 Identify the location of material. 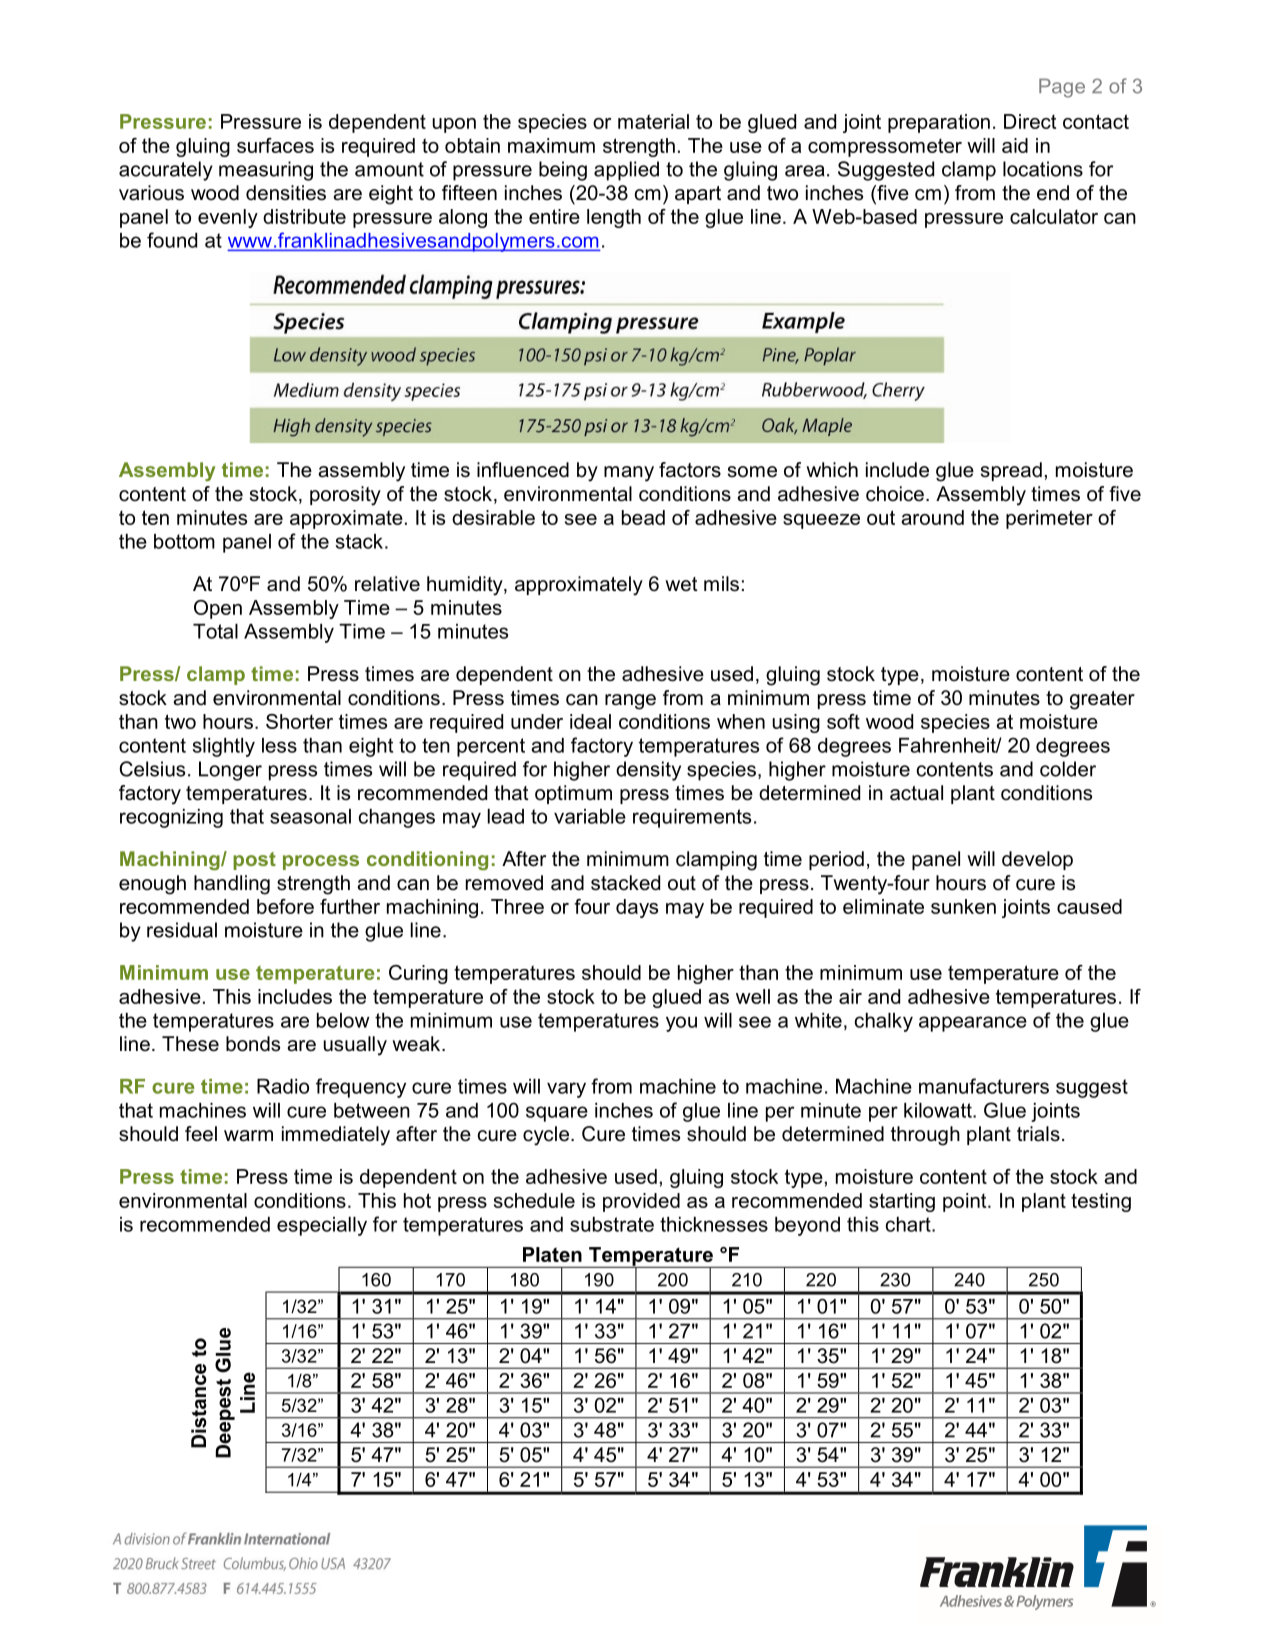
(653, 121).
